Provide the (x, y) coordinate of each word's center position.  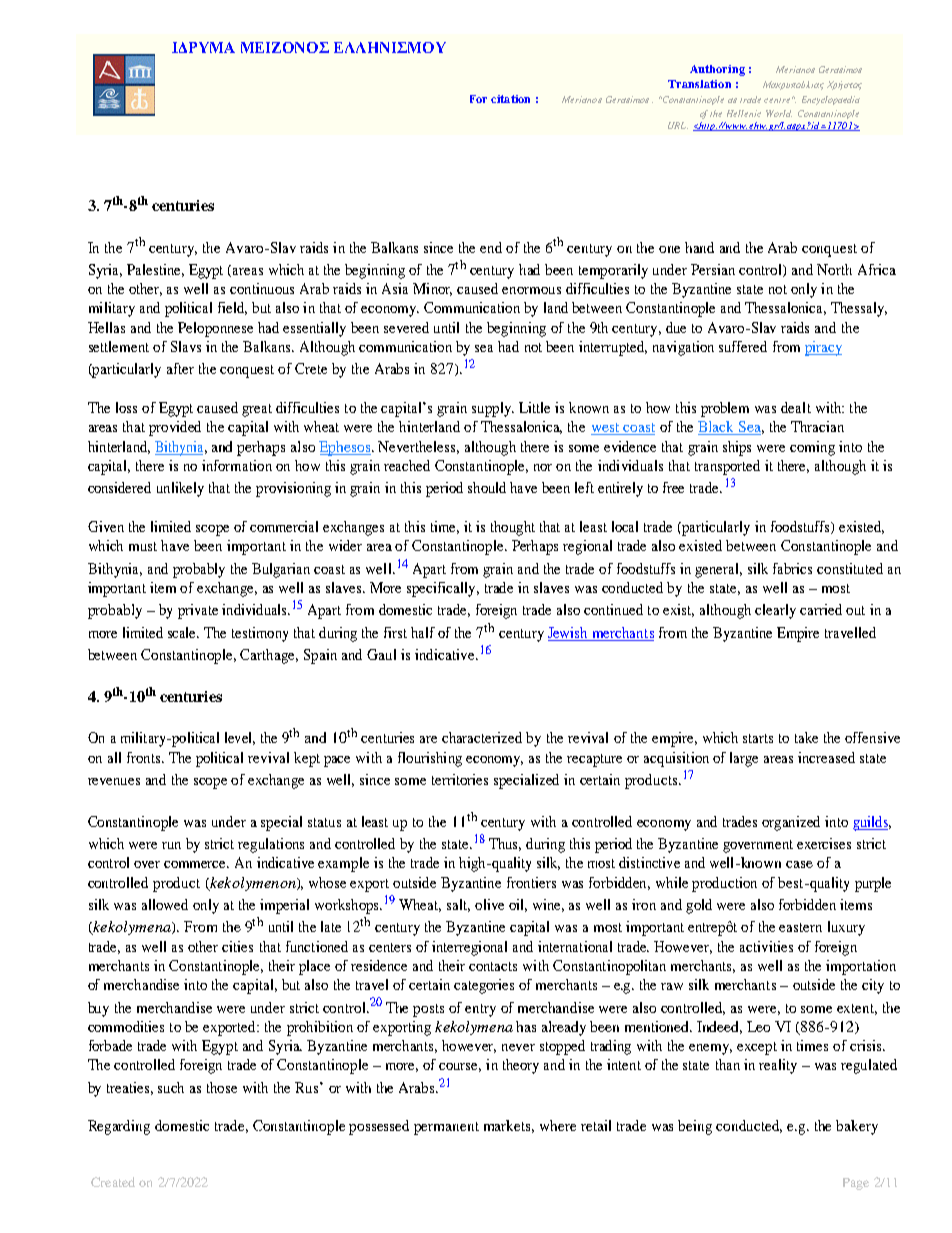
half (423, 632)
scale (183, 632)
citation (510, 99)
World (779, 113)
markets (509, 1126)
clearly (775, 611)
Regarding (119, 1127)
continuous (262, 288)
